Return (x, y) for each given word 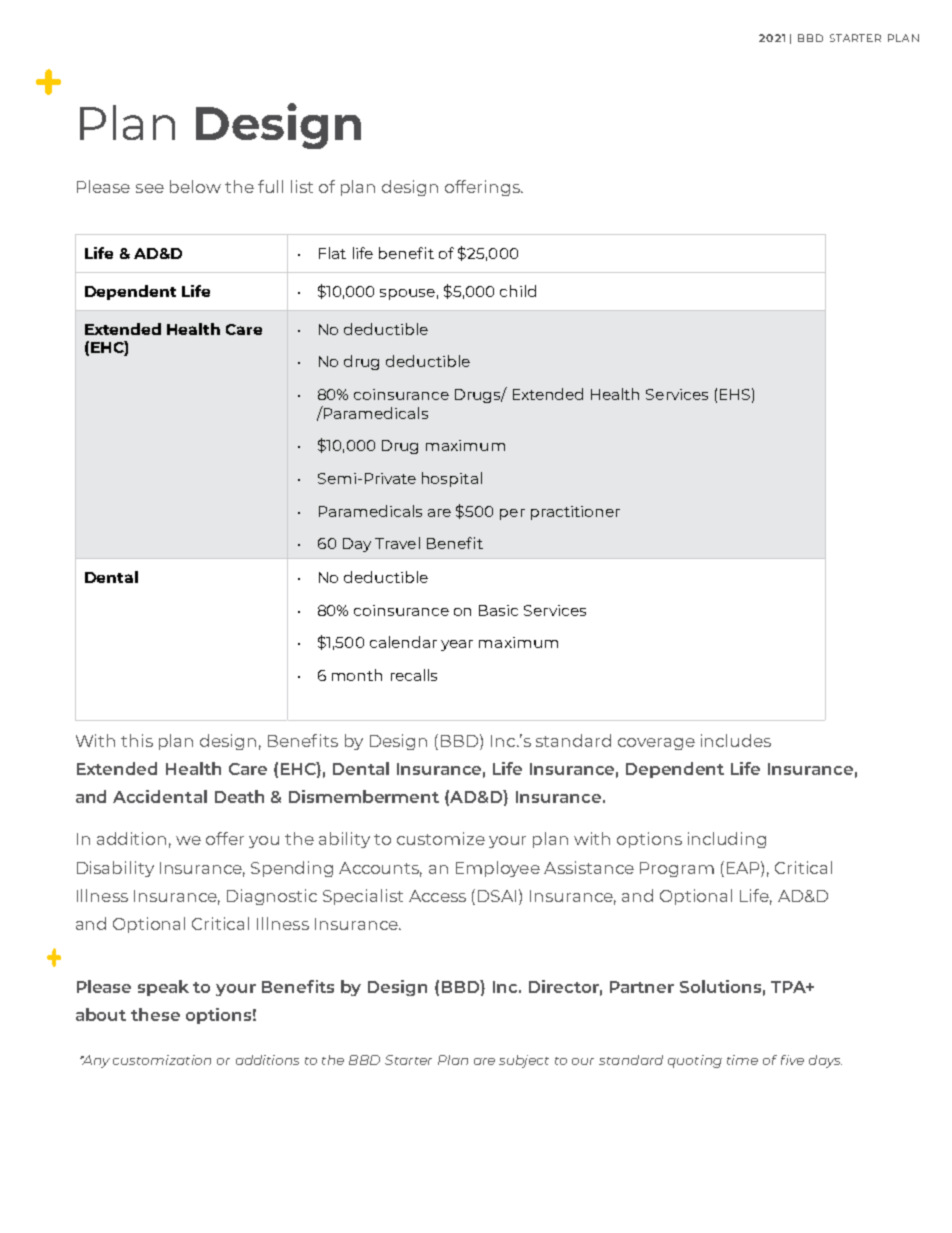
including (727, 840)
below (195, 186)
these (155, 1014)
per (512, 514)
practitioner (575, 513)
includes (736, 740)
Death (239, 796)
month (357, 675)
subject (524, 1061)
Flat (332, 253)
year (457, 645)
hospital (452, 479)
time (742, 1060)
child (518, 291)
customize (441, 838)
